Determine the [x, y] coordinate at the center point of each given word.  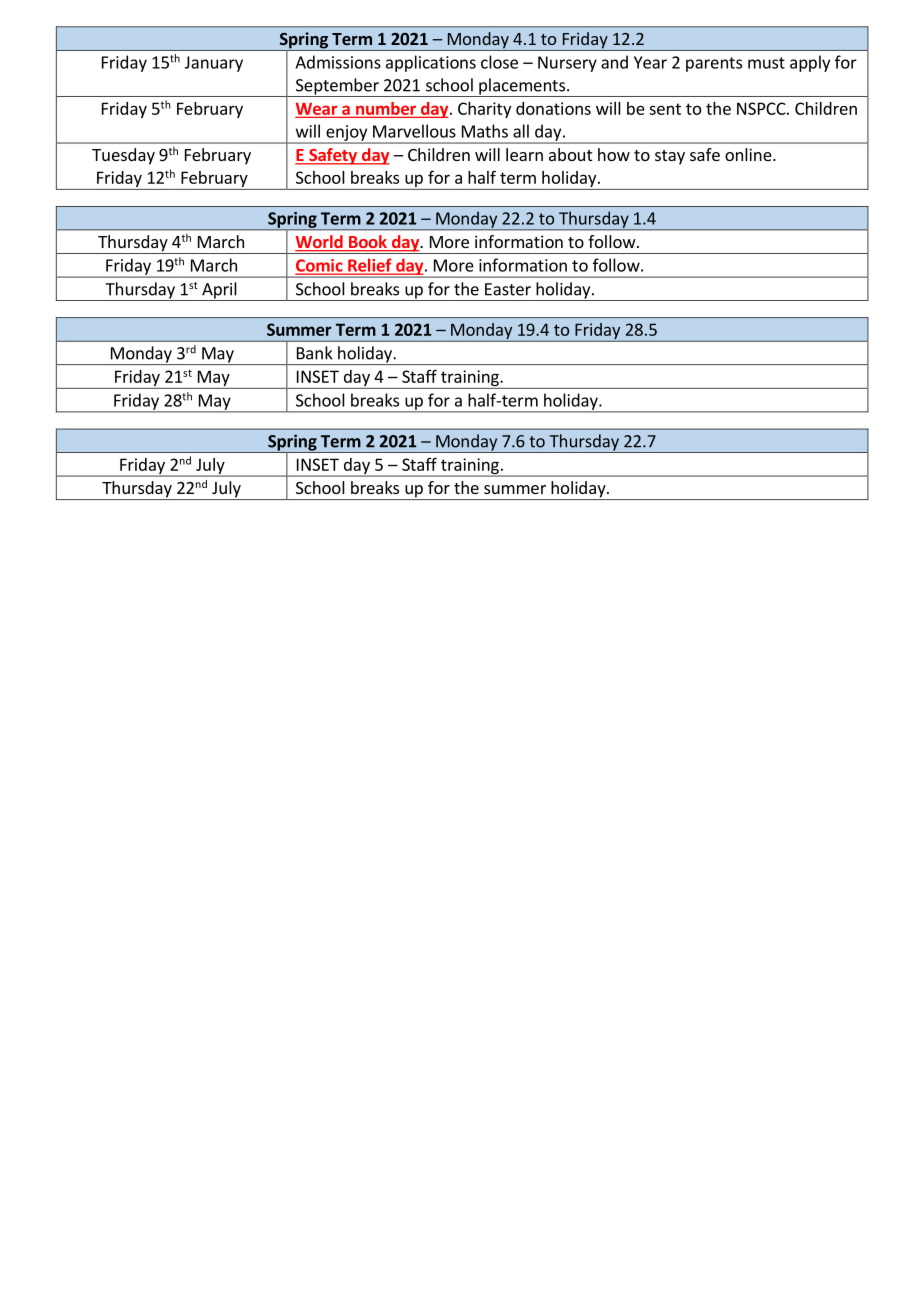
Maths [485, 131]
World [320, 243]
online [749, 154]
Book [368, 243]
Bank [315, 353]
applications [431, 63]
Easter [508, 289]
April [219, 291]
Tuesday [123, 156]
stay [670, 157]
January [214, 64]
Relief [370, 266]
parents [714, 64]
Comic [320, 266]
